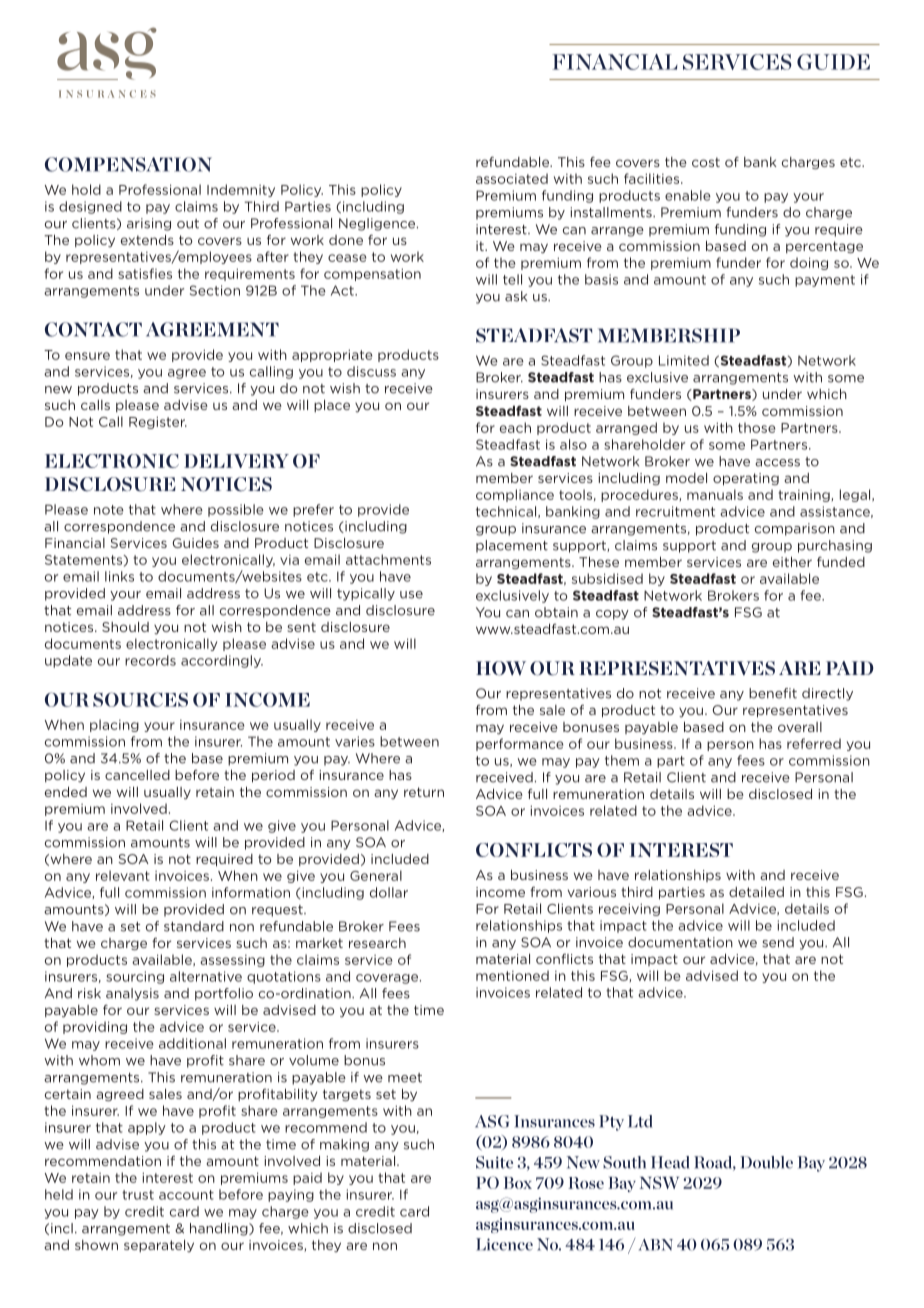  I want to click on trust, so click(138, 1195).
